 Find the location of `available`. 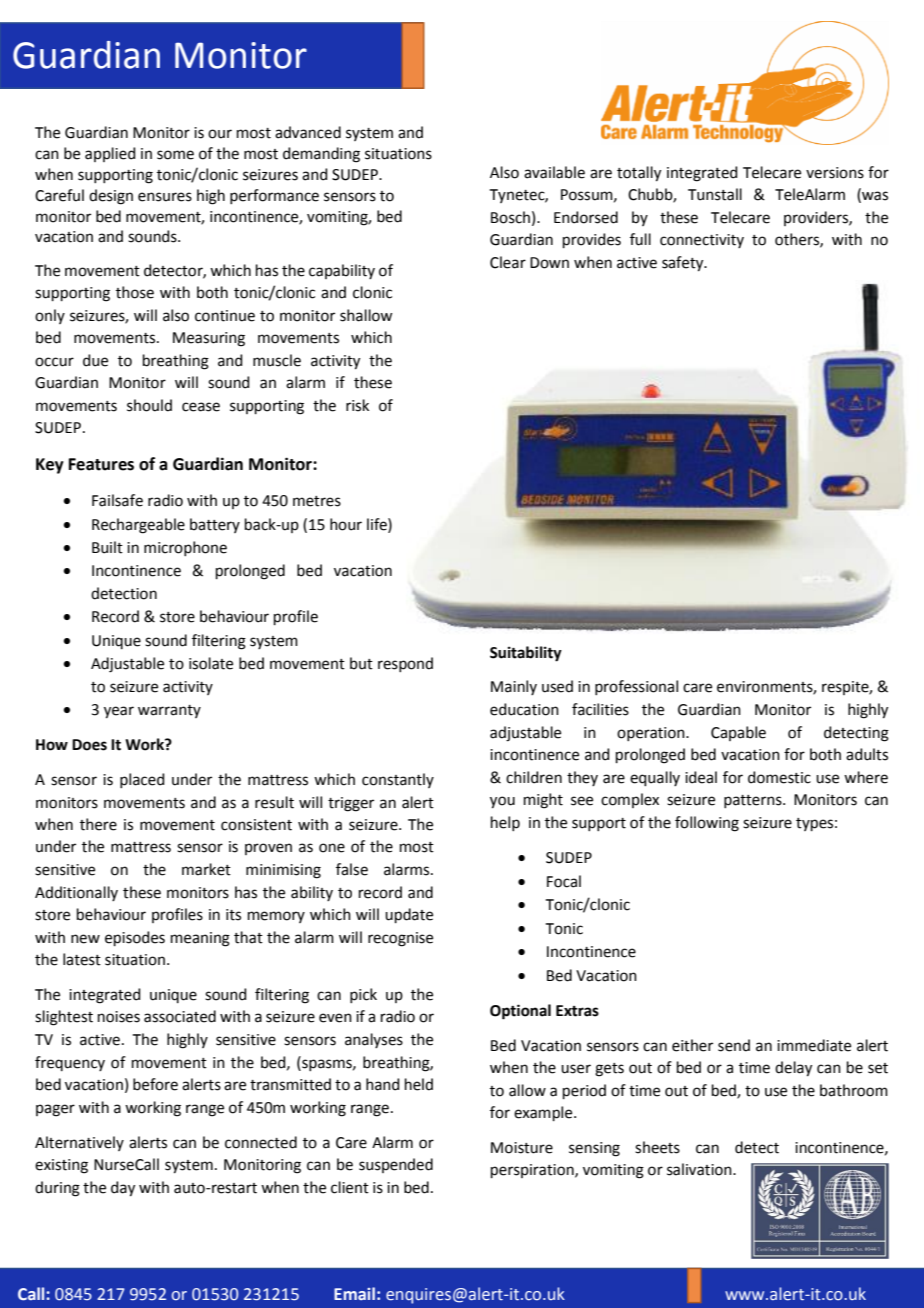

available is located at coordinates (554, 172).
